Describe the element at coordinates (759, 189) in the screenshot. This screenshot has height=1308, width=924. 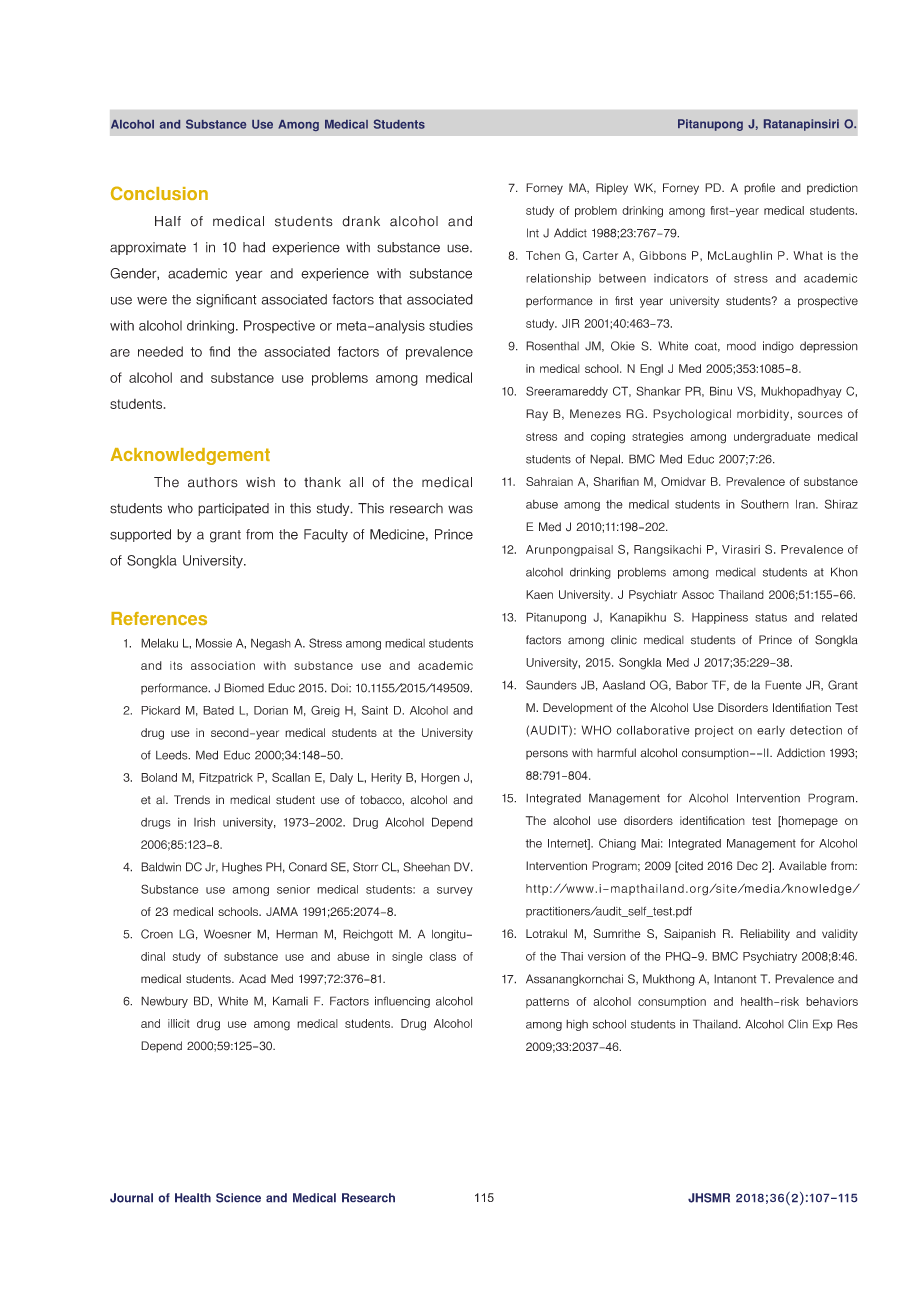
I see `profile` at that location.
